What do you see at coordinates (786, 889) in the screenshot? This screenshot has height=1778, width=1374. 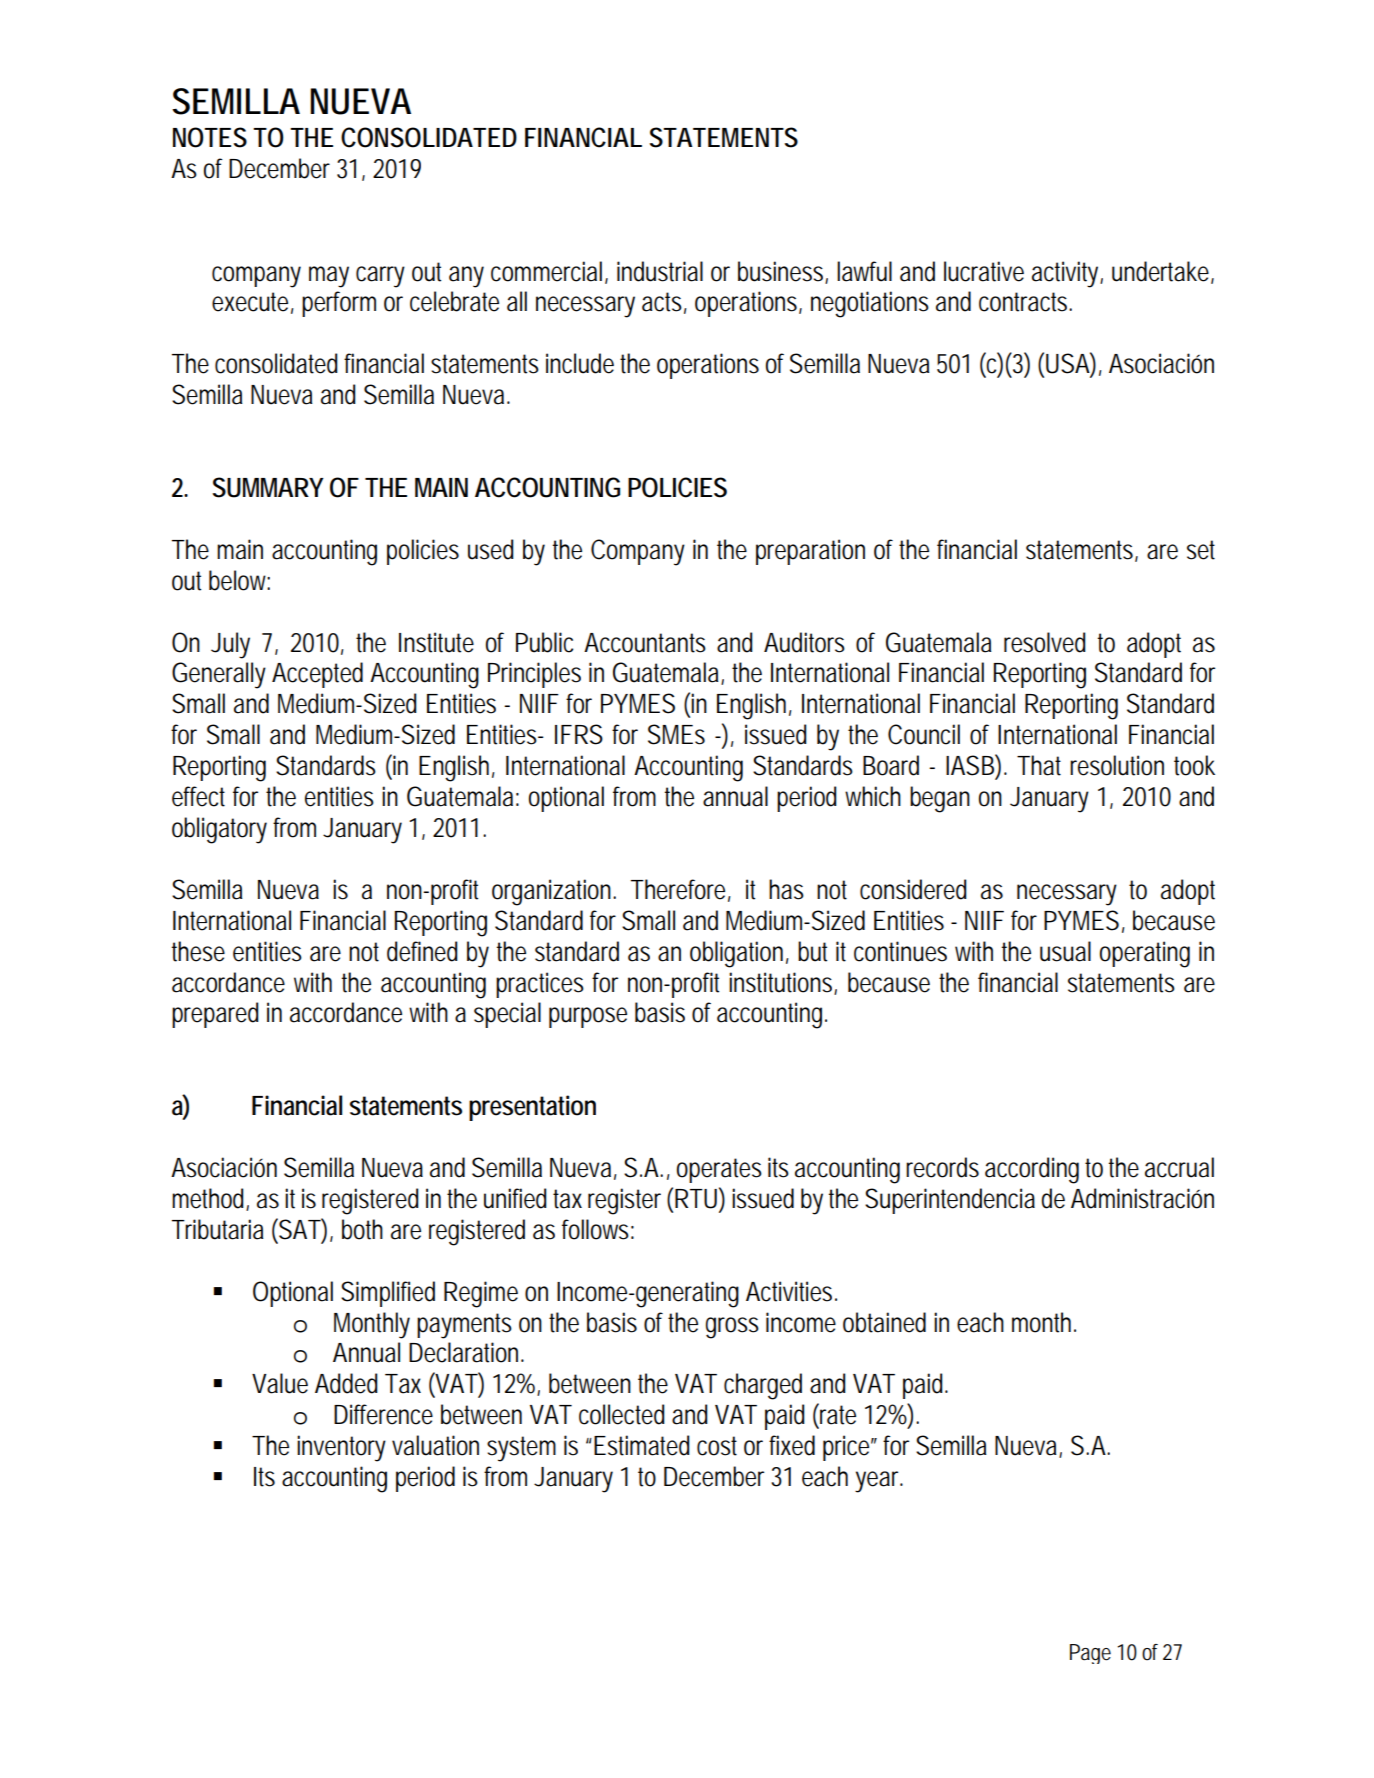 I see `has` at bounding box center [786, 889].
